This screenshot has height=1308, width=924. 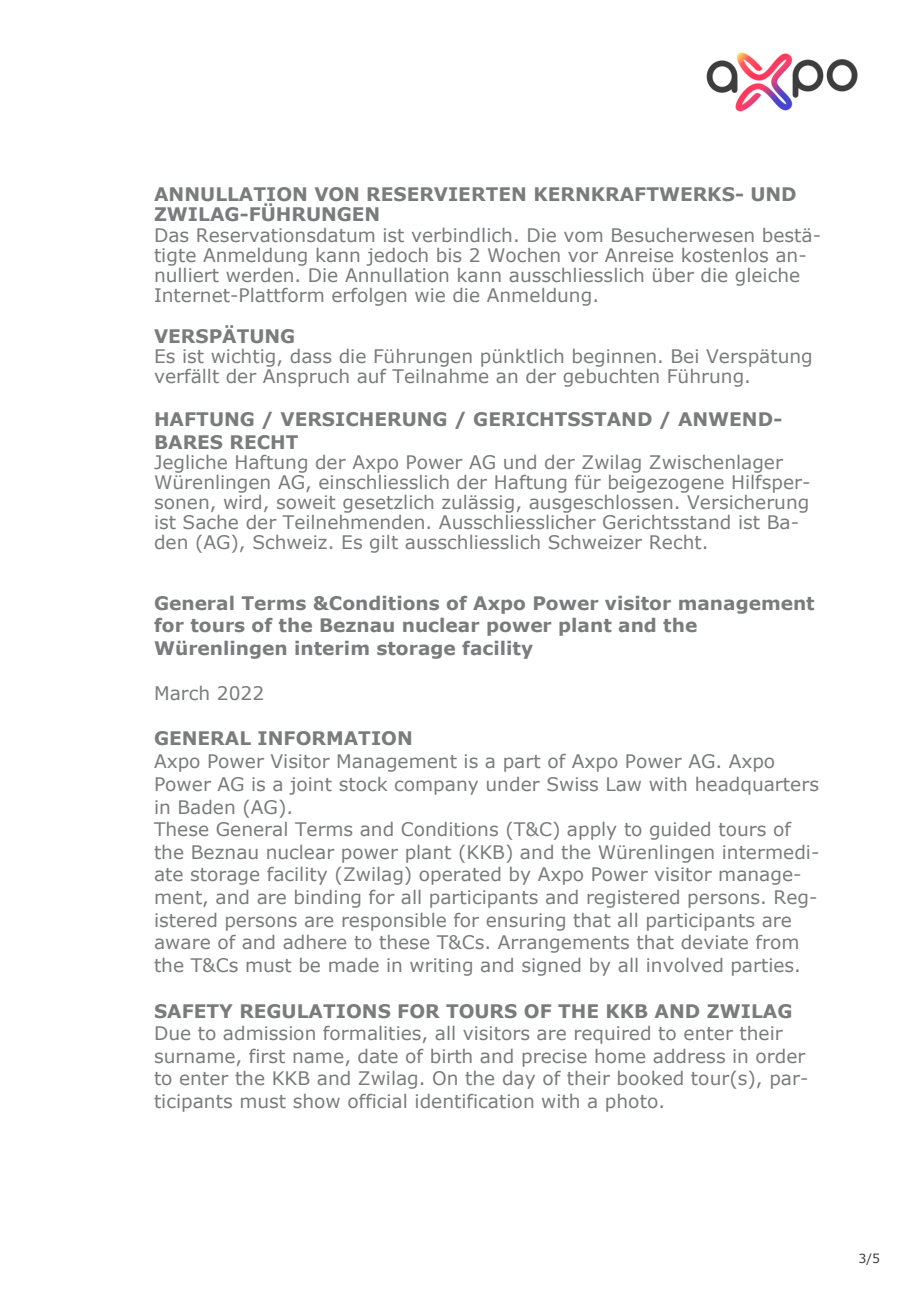 What do you see at coordinates (474, 1101) in the screenshot?
I see `identification` at bounding box center [474, 1101].
